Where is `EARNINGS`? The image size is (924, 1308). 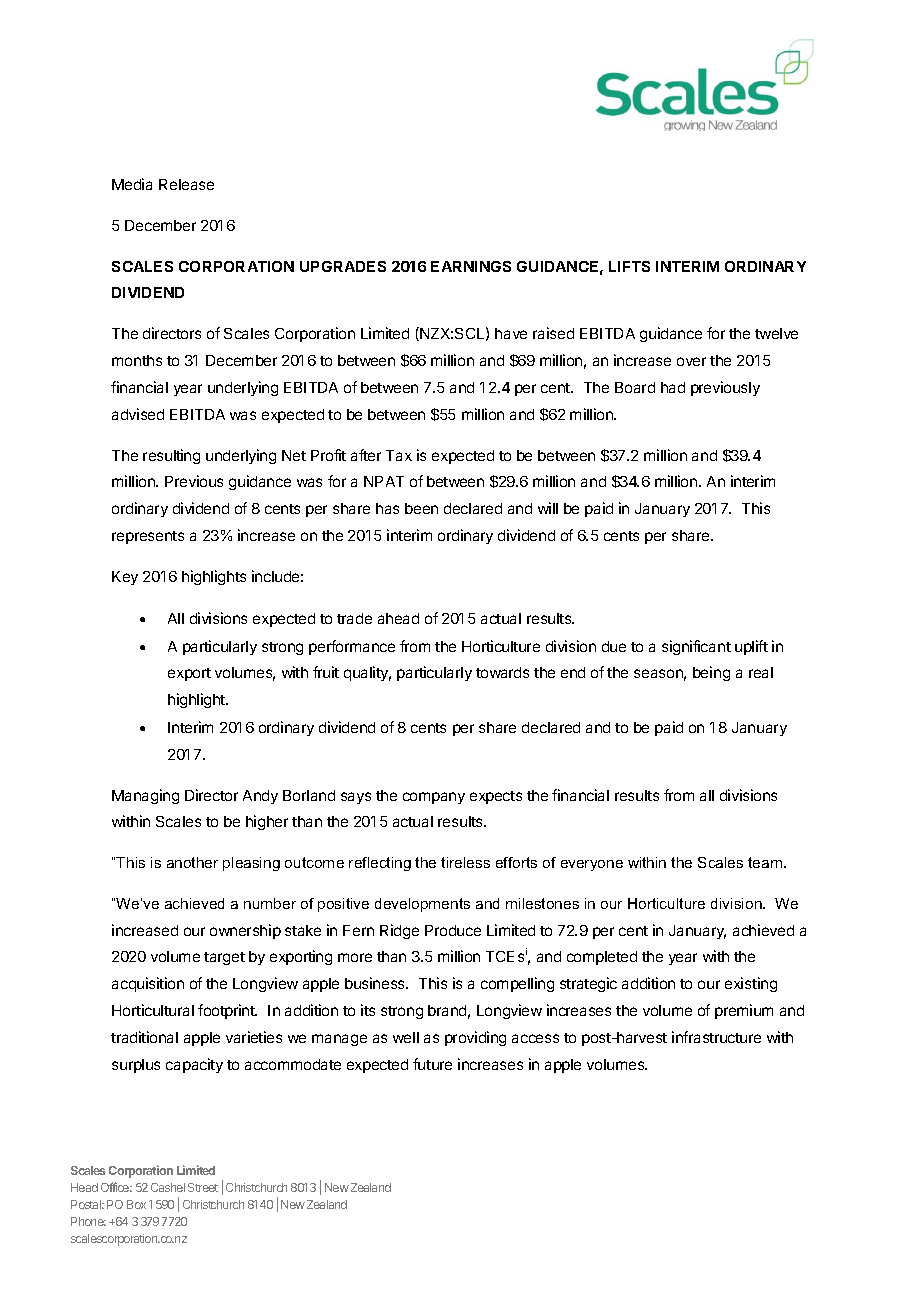
EARNINGS is located at coordinates (471, 266).
